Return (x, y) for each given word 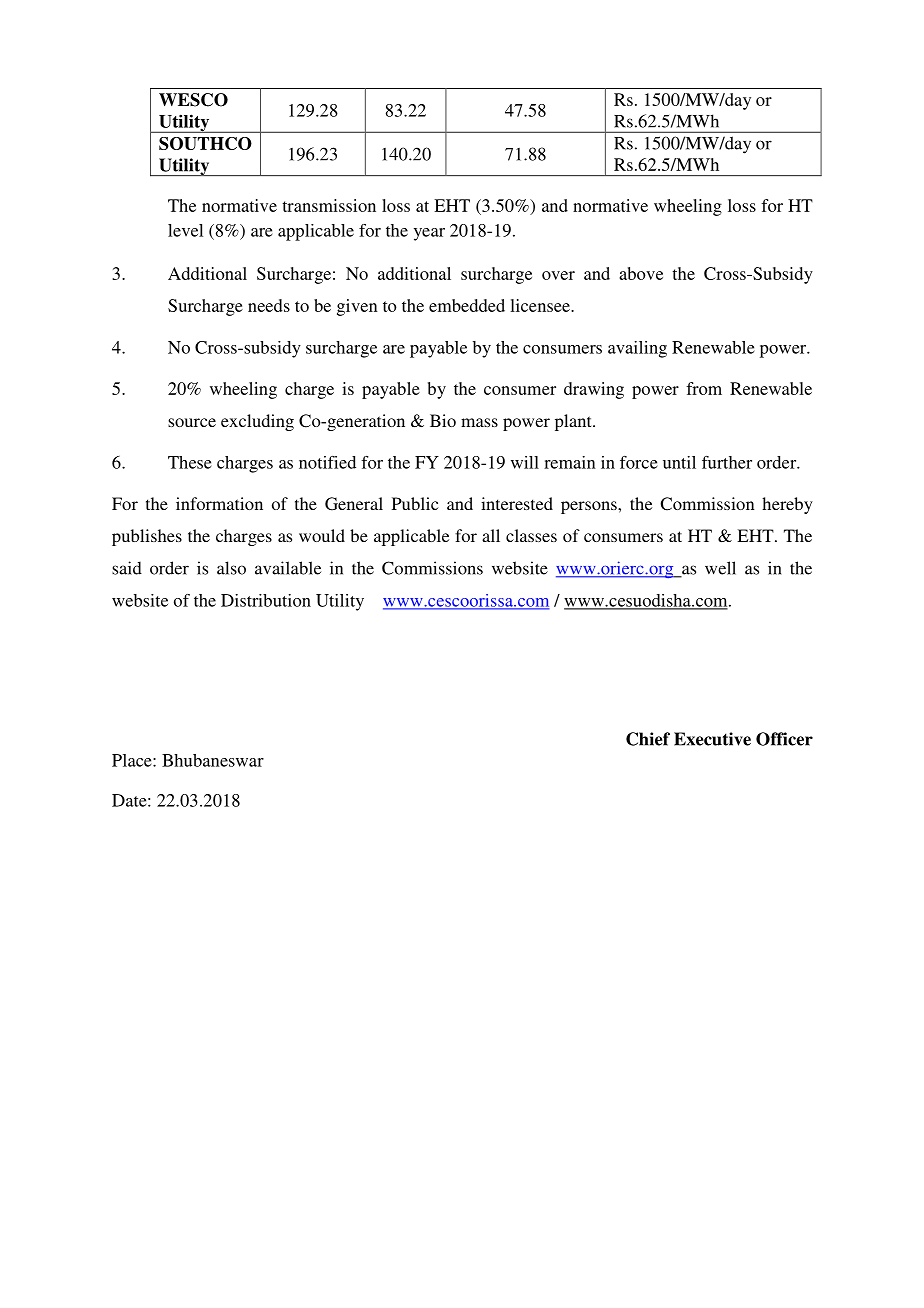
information (219, 503)
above (641, 273)
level (185, 230)
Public (415, 503)
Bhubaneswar (213, 760)
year (429, 234)
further (727, 462)
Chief (648, 739)
